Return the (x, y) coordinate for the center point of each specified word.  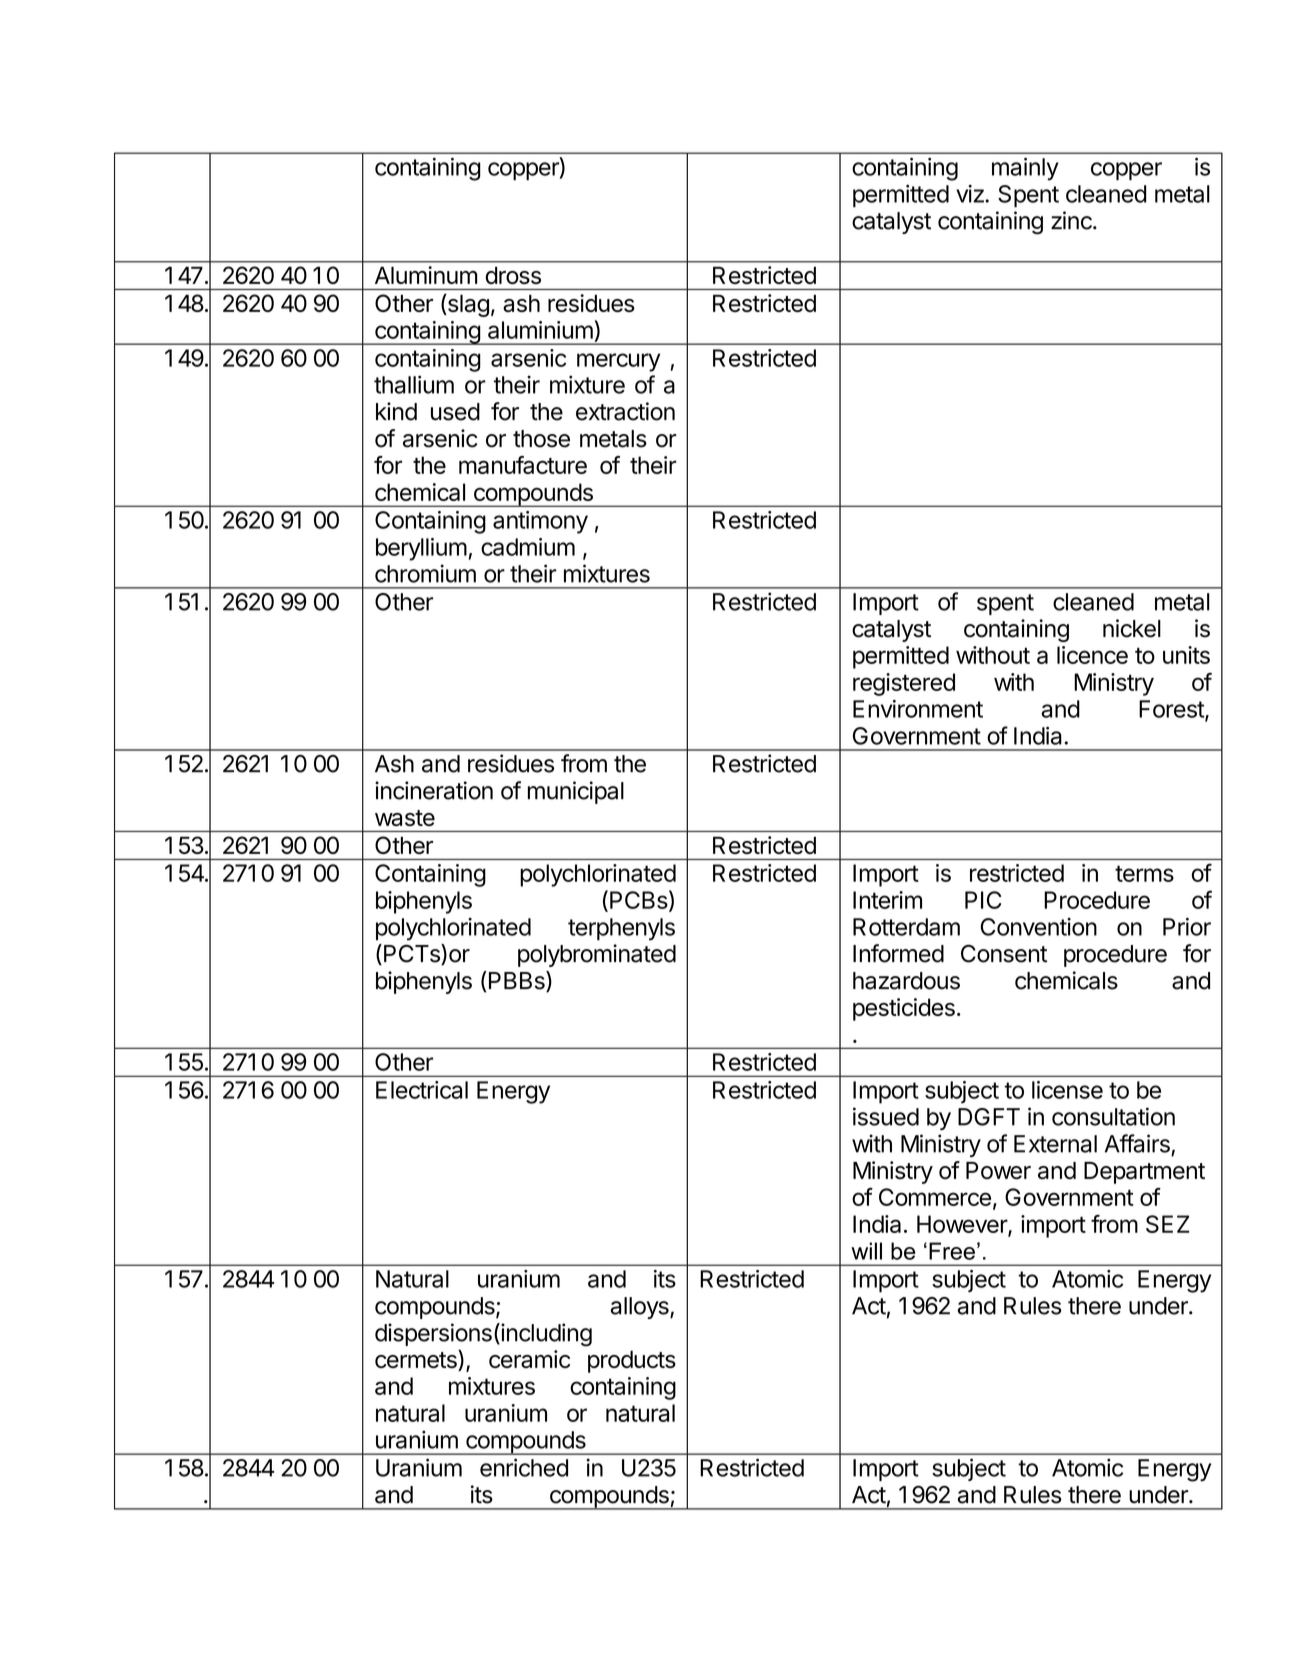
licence (1092, 655)
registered (904, 684)
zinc (1072, 220)
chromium (425, 573)
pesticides (904, 1009)
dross (513, 275)
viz (971, 194)
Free (952, 1251)
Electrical (422, 1090)
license (1067, 1090)
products (632, 1361)
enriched (524, 1467)
